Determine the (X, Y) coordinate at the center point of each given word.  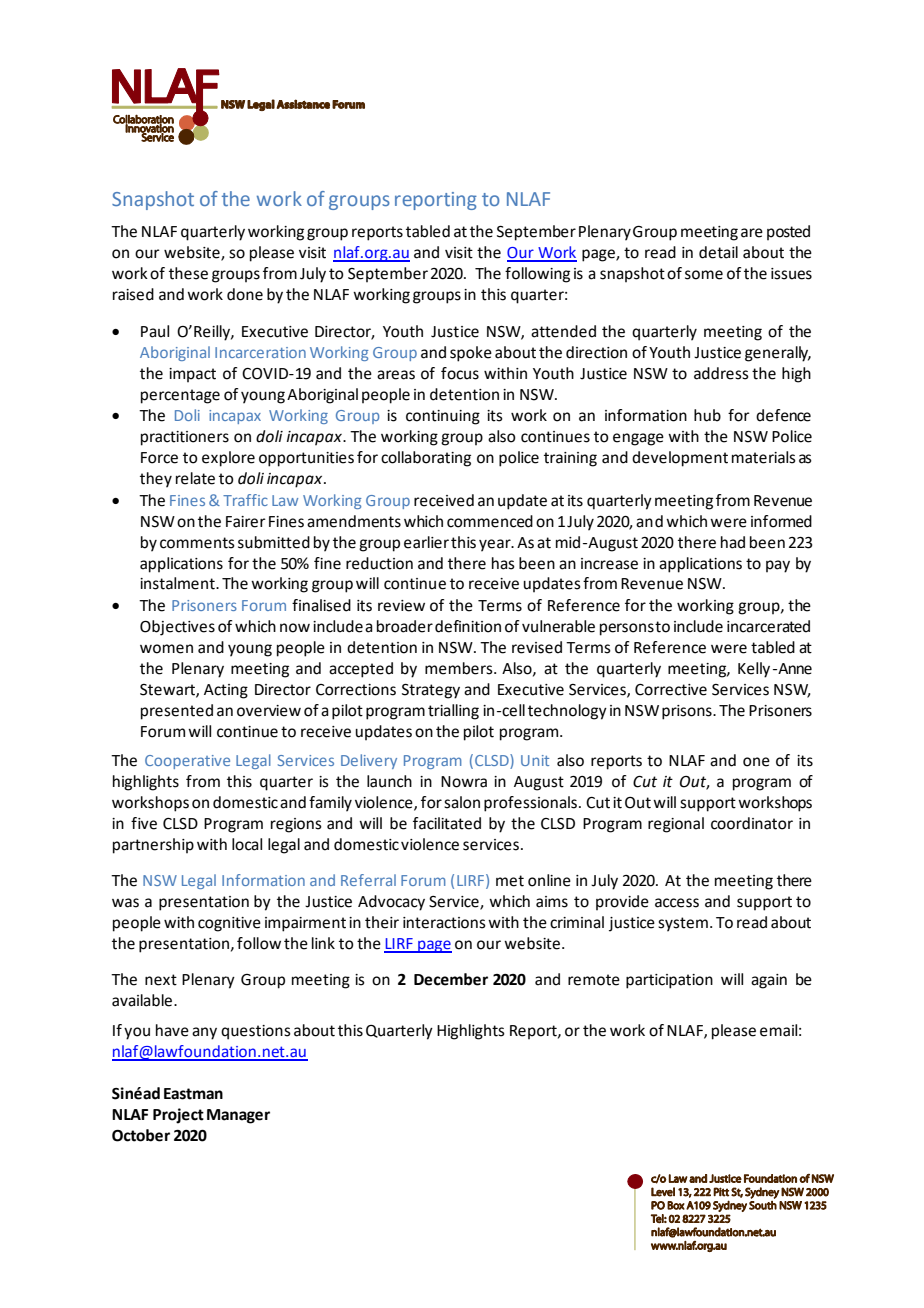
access (677, 903)
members (460, 668)
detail (718, 252)
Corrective (671, 690)
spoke (471, 354)
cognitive (229, 924)
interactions (444, 923)
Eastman (193, 1094)
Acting (226, 691)
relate (195, 478)
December (451, 979)
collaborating (426, 459)
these (188, 273)
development (680, 459)
